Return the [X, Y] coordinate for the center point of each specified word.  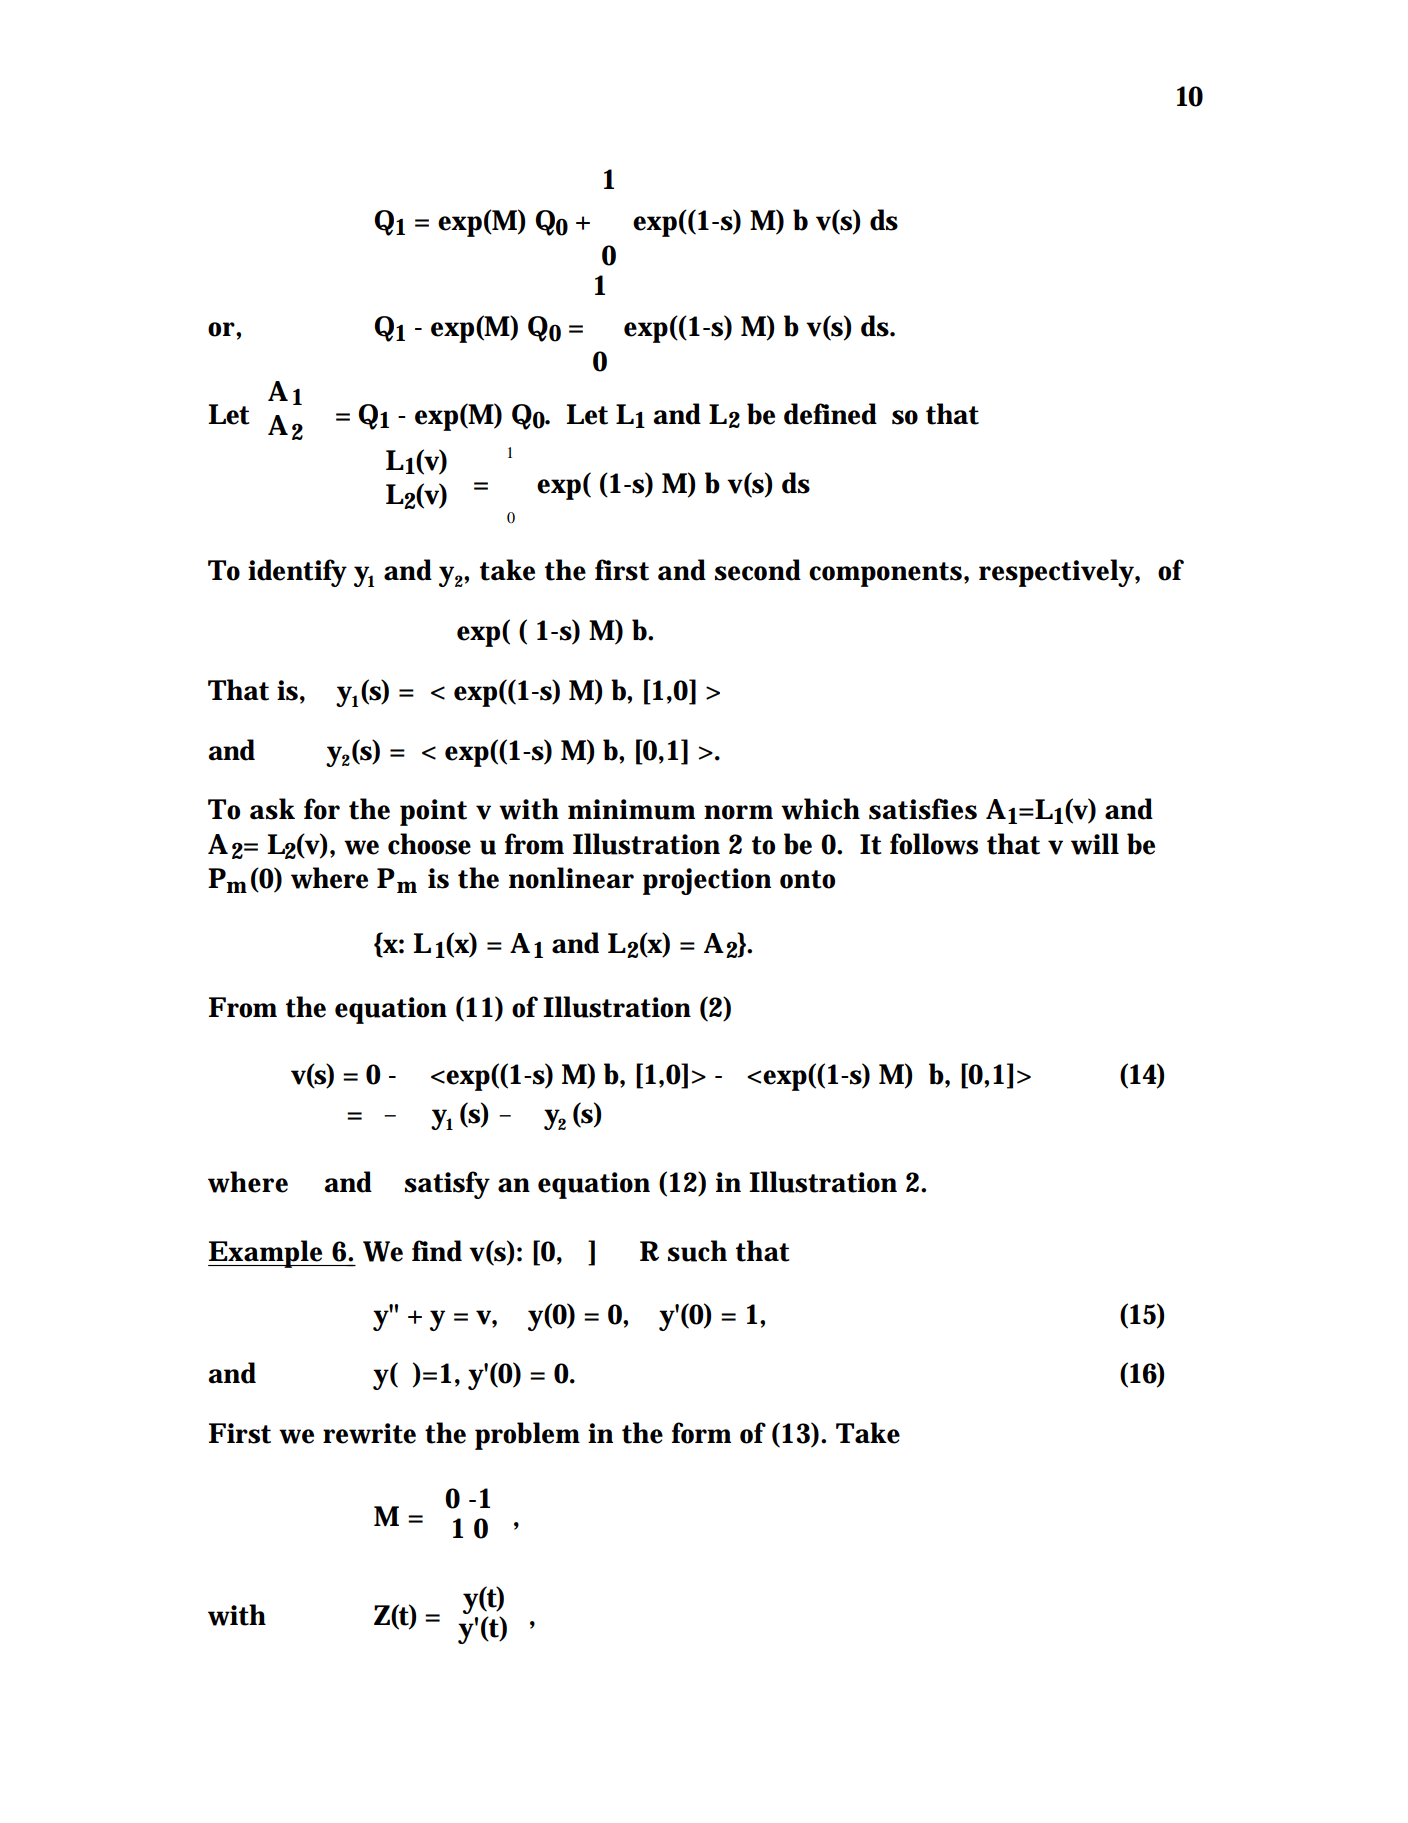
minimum [631, 809]
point [433, 812]
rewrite [369, 1433]
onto [807, 879]
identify [297, 573]
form [701, 1433]
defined [830, 414]
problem [527, 1436]
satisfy [447, 1185]
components [887, 574]
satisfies [923, 809]
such [697, 1251]
